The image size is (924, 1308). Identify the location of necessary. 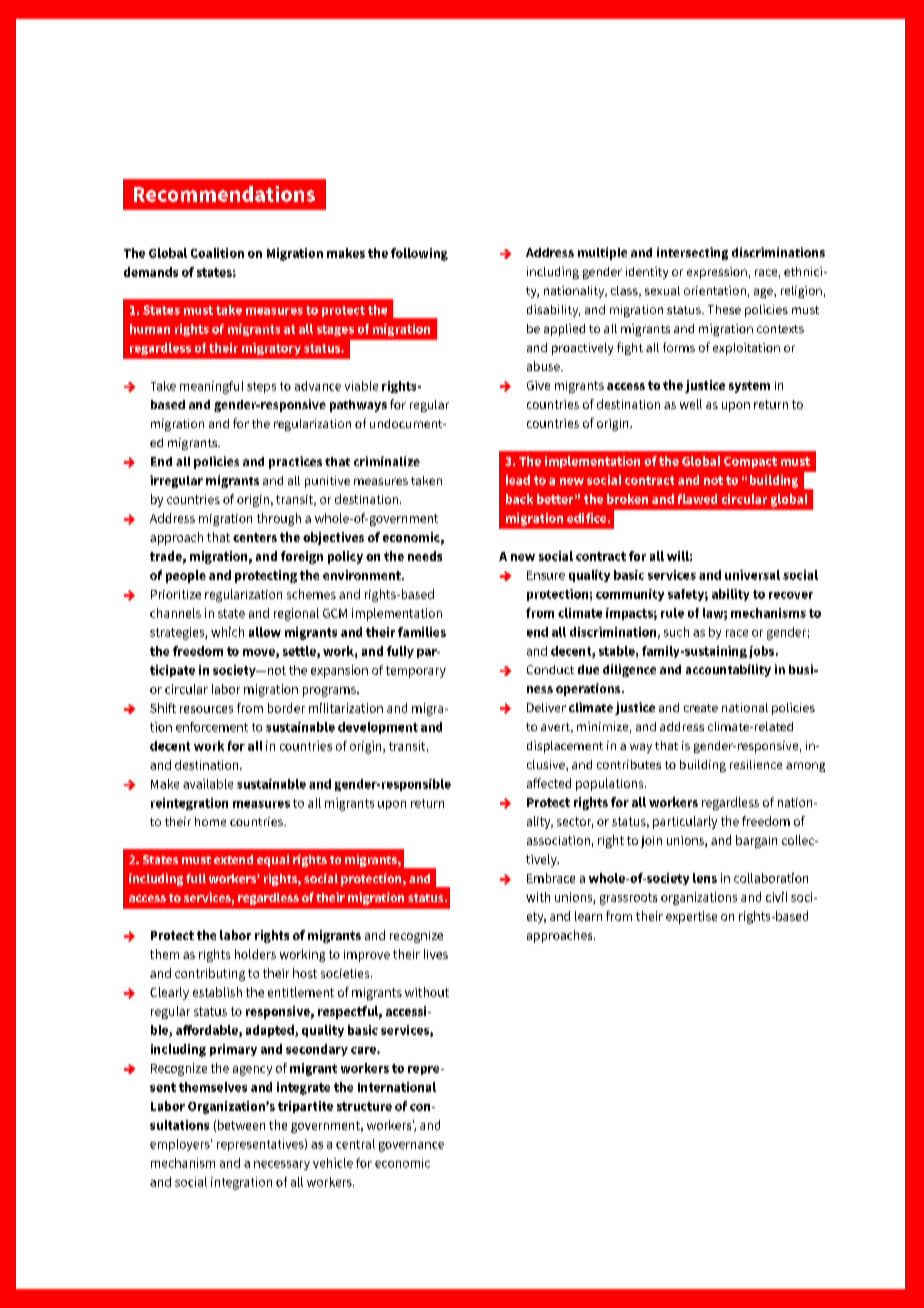
(282, 1165).
